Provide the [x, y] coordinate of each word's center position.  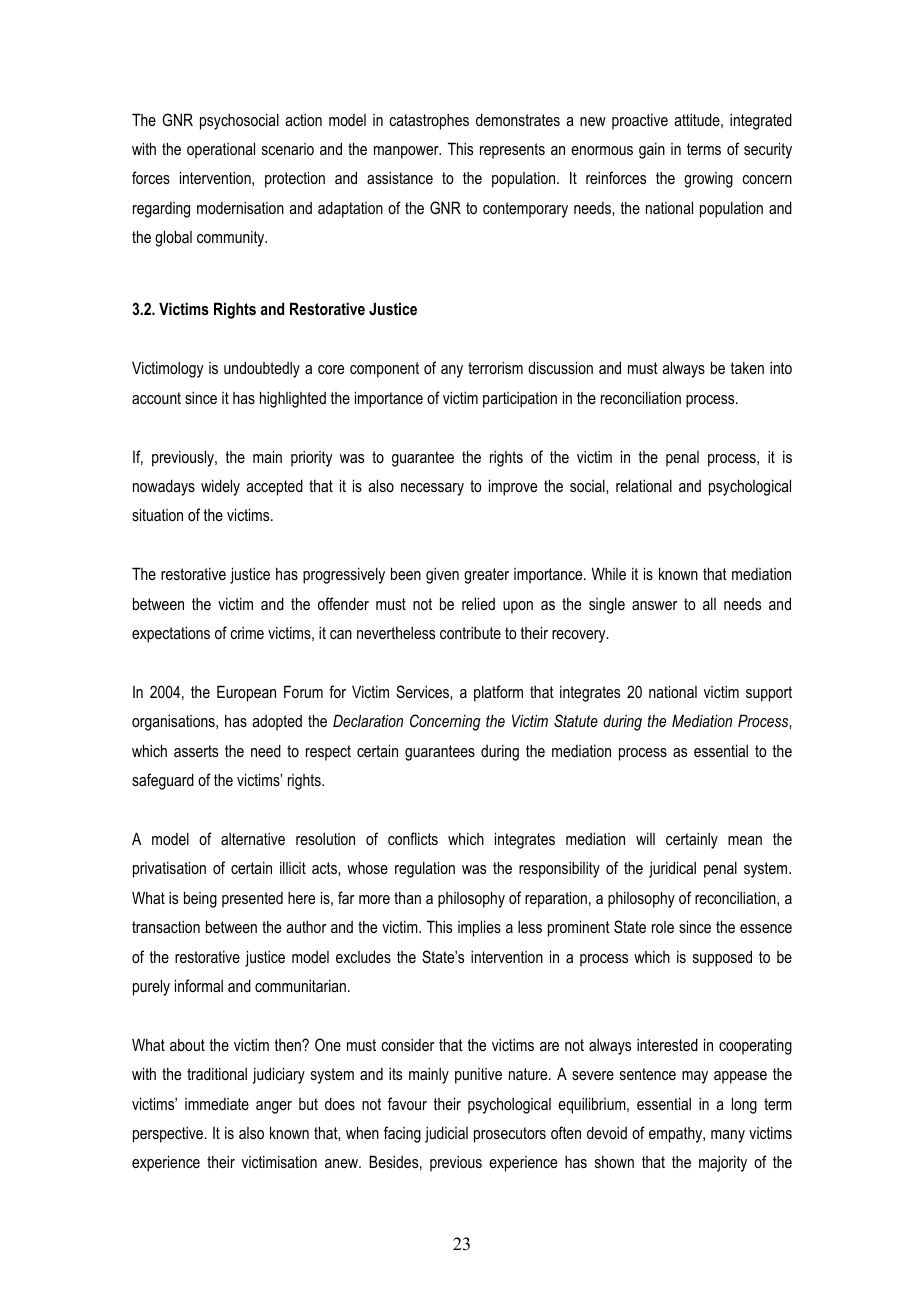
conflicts [413, 838]
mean [745, 840]
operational [221, 150]
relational [644, 485]
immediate [217, 1104]
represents [512, 151]
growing [708, 180]
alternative [253, 839]
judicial [446, 1134]
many [728, 1136]
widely [220, 487]
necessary [432, 489]
